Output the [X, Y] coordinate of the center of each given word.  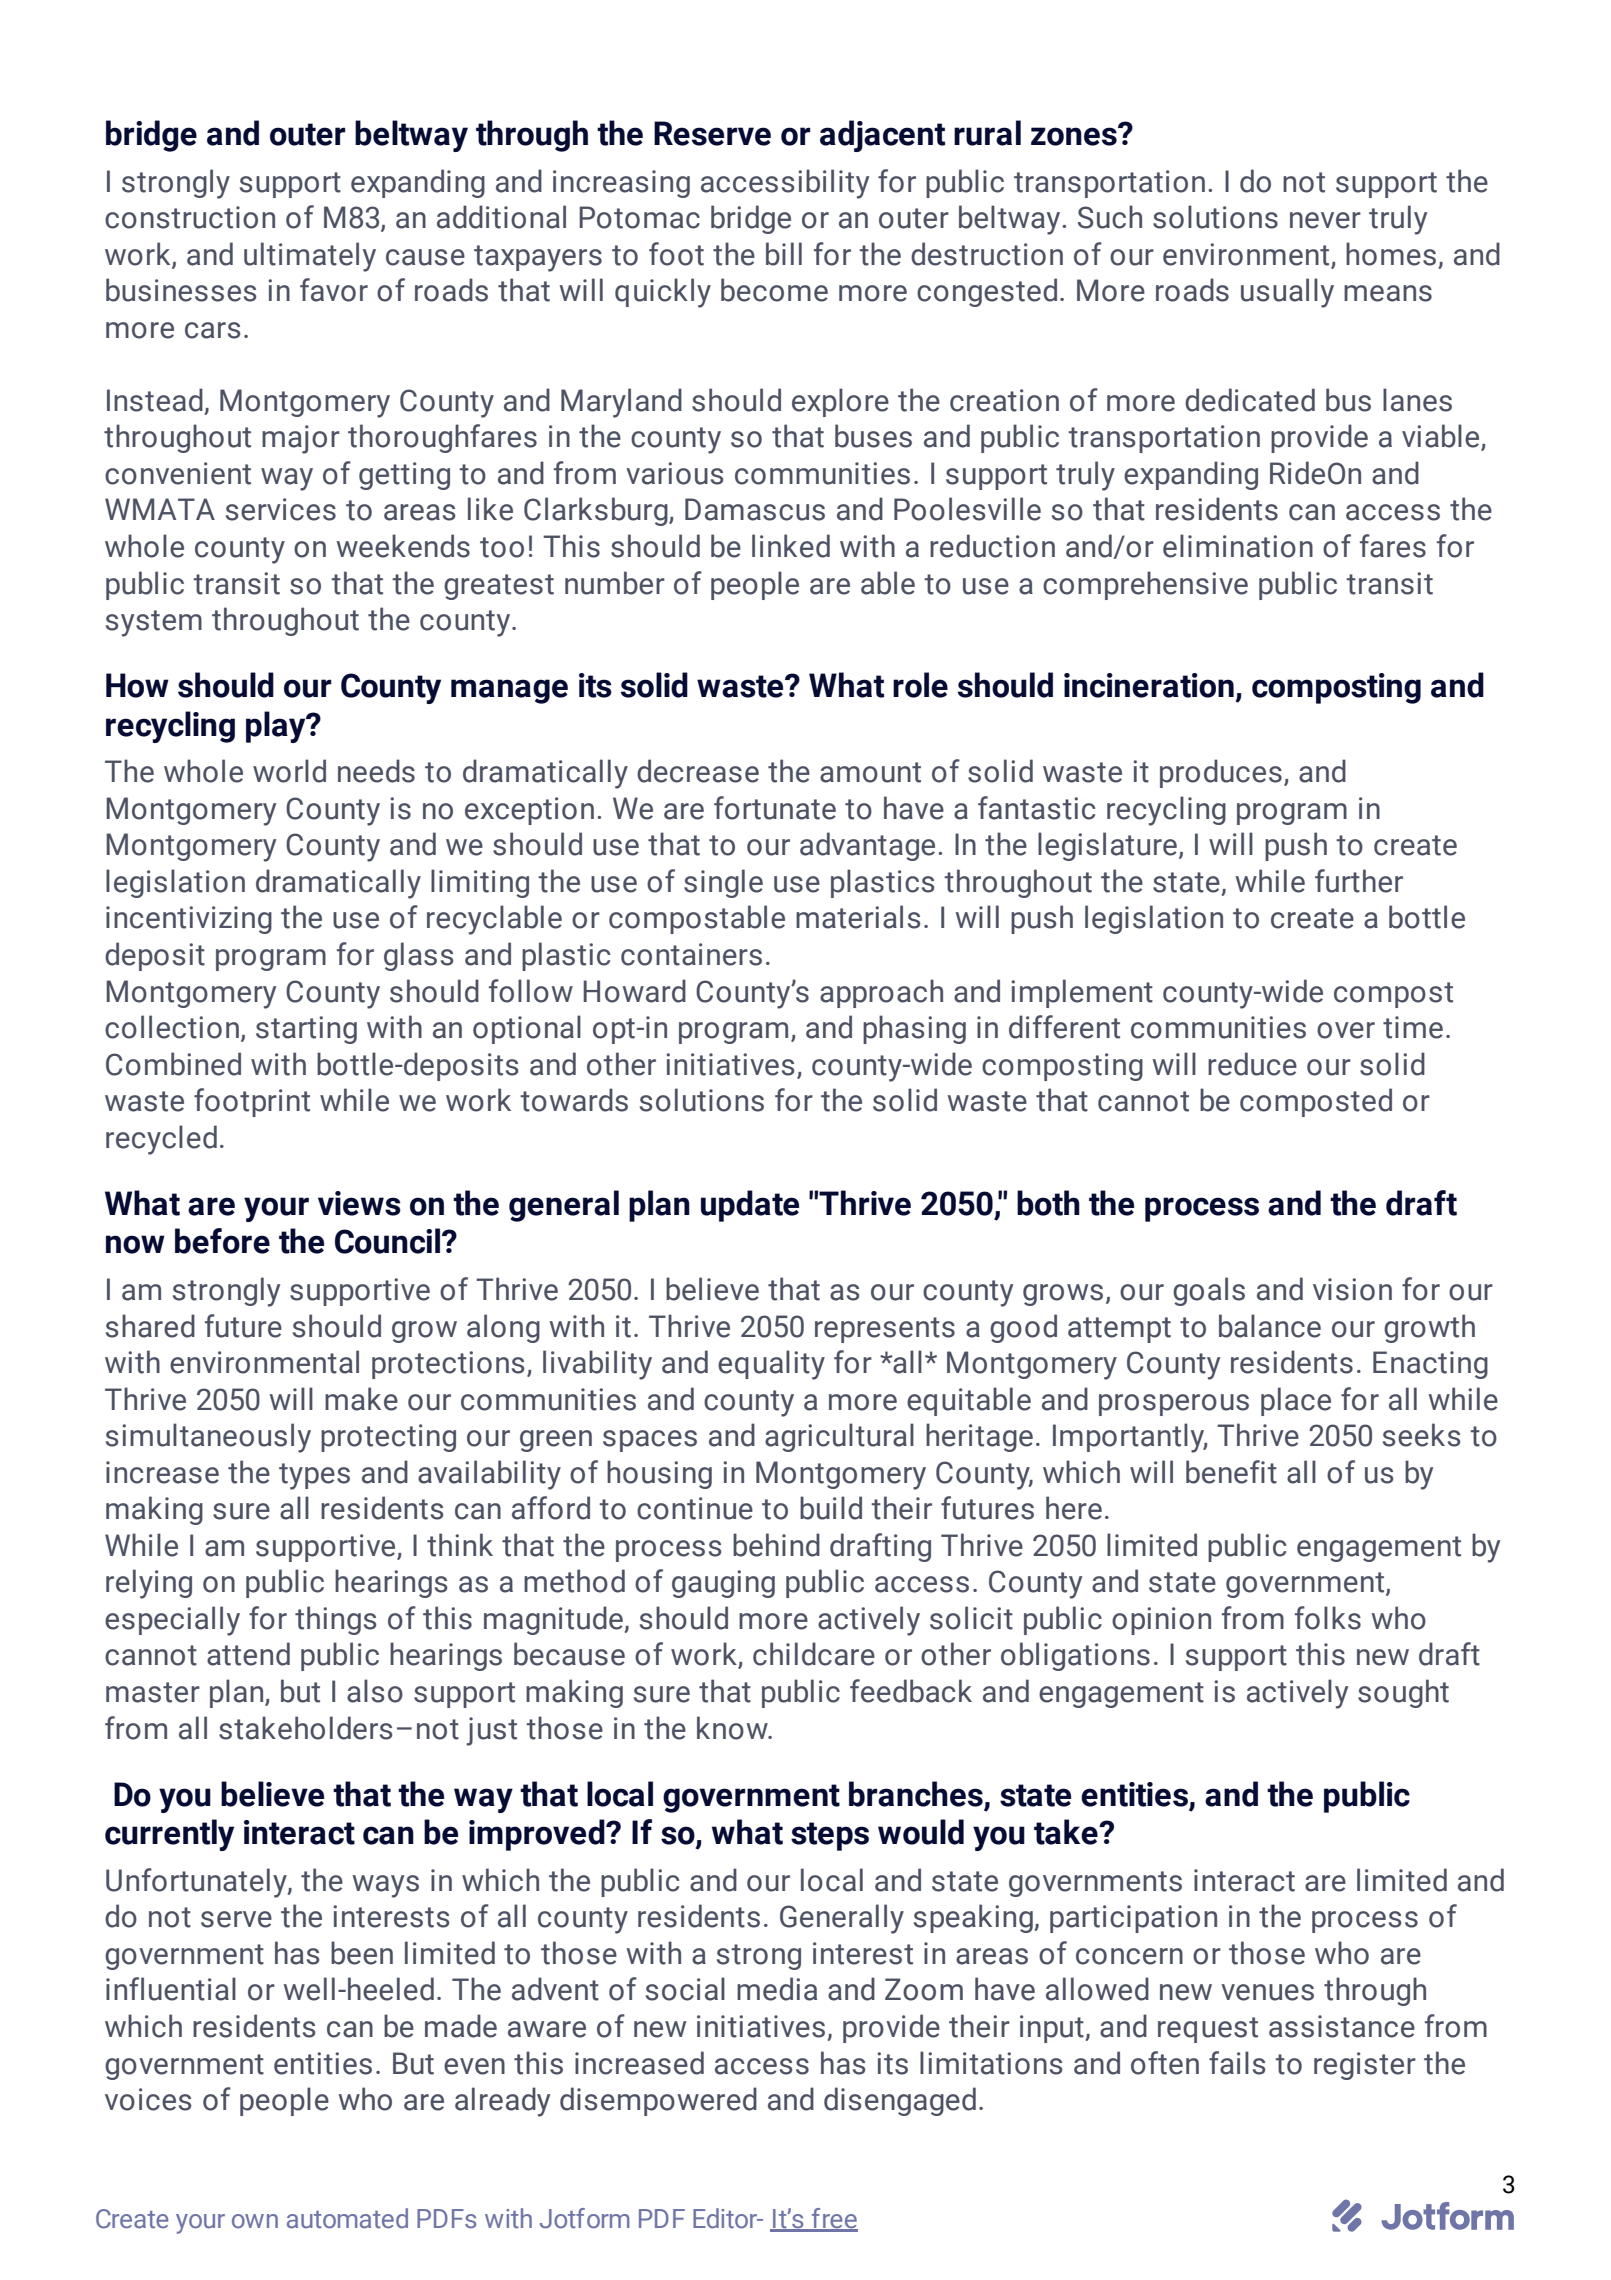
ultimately [310, 257]
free [834, 2219]
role [920, 685]
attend [248, 1654]
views [359, 1203]
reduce [1252, 1064]
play [277, 727]
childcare [814, 1654]
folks [1328, 1618]
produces [1221, 773]
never [1325, 220]
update [750, 1206]
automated [347, 2218]
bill [784, 254]
